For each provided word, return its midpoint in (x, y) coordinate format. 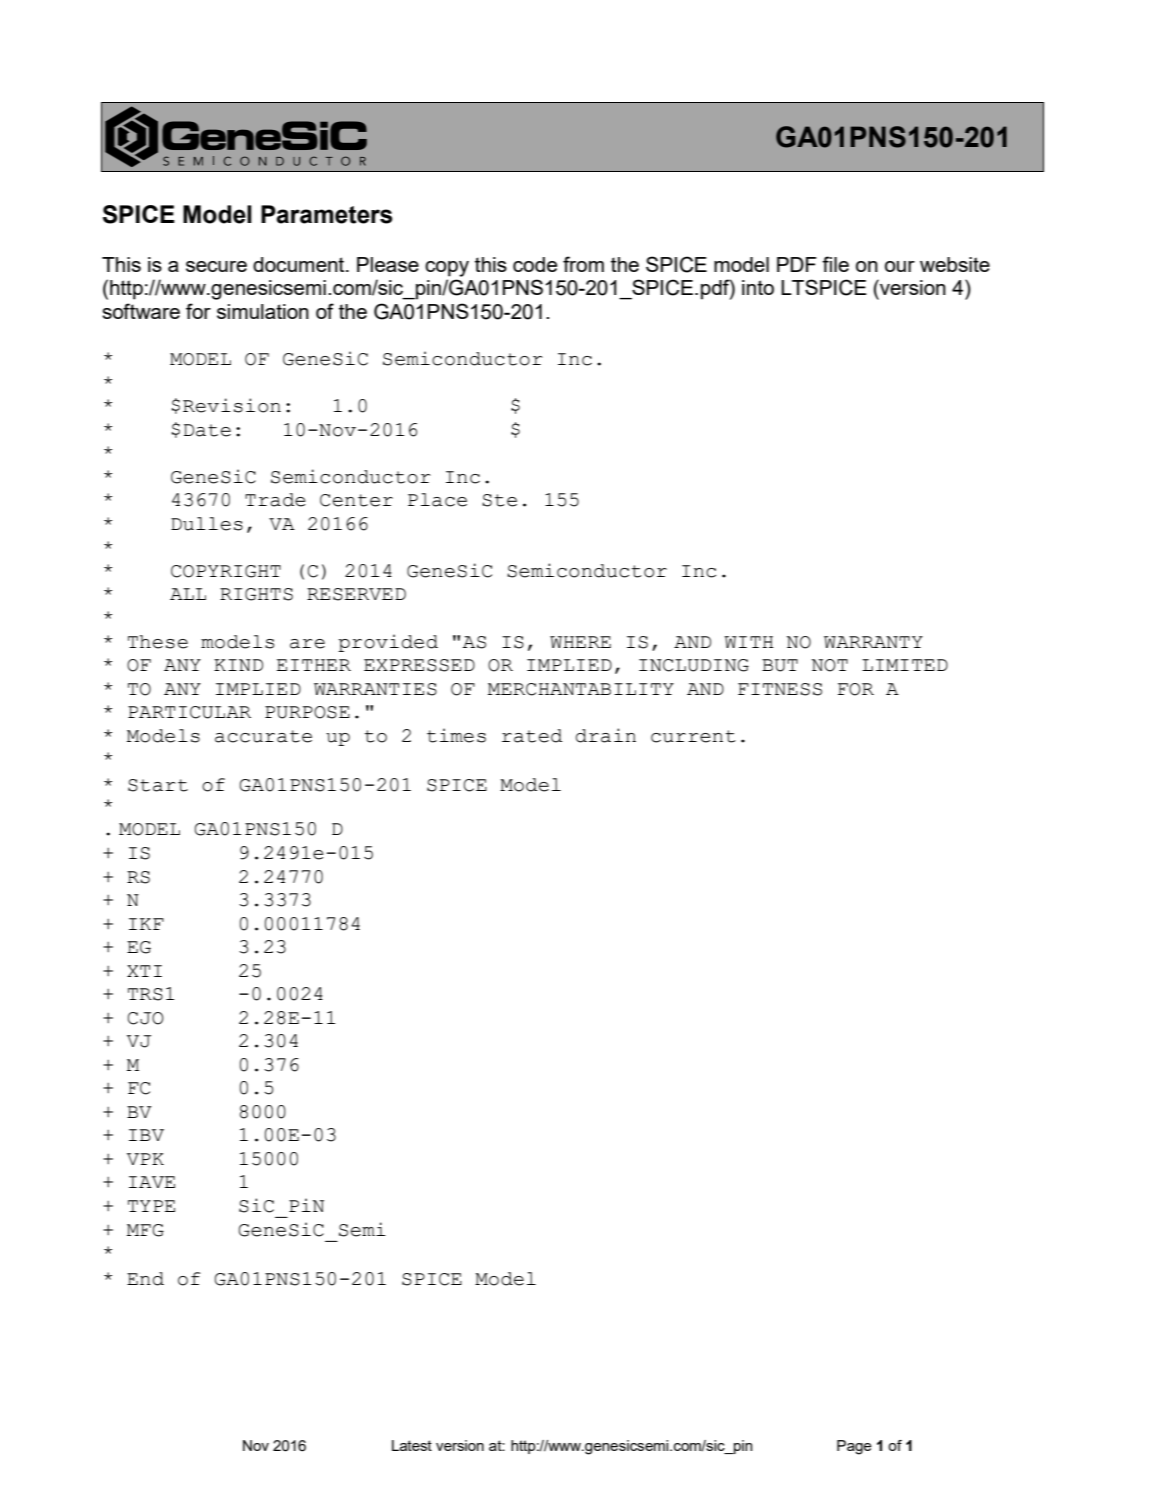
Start (158, 785)
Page (854, 1447)
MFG (145, 1230)
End (145, 1279)
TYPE (151, 1206)
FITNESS (780, 689)
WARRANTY (873, 642)
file (835, 264)
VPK (145, 1159)
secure (216, 266)
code (535, 264)
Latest (412, 1445)
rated (532, 736)
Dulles (207, 524)
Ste (499, 500)
